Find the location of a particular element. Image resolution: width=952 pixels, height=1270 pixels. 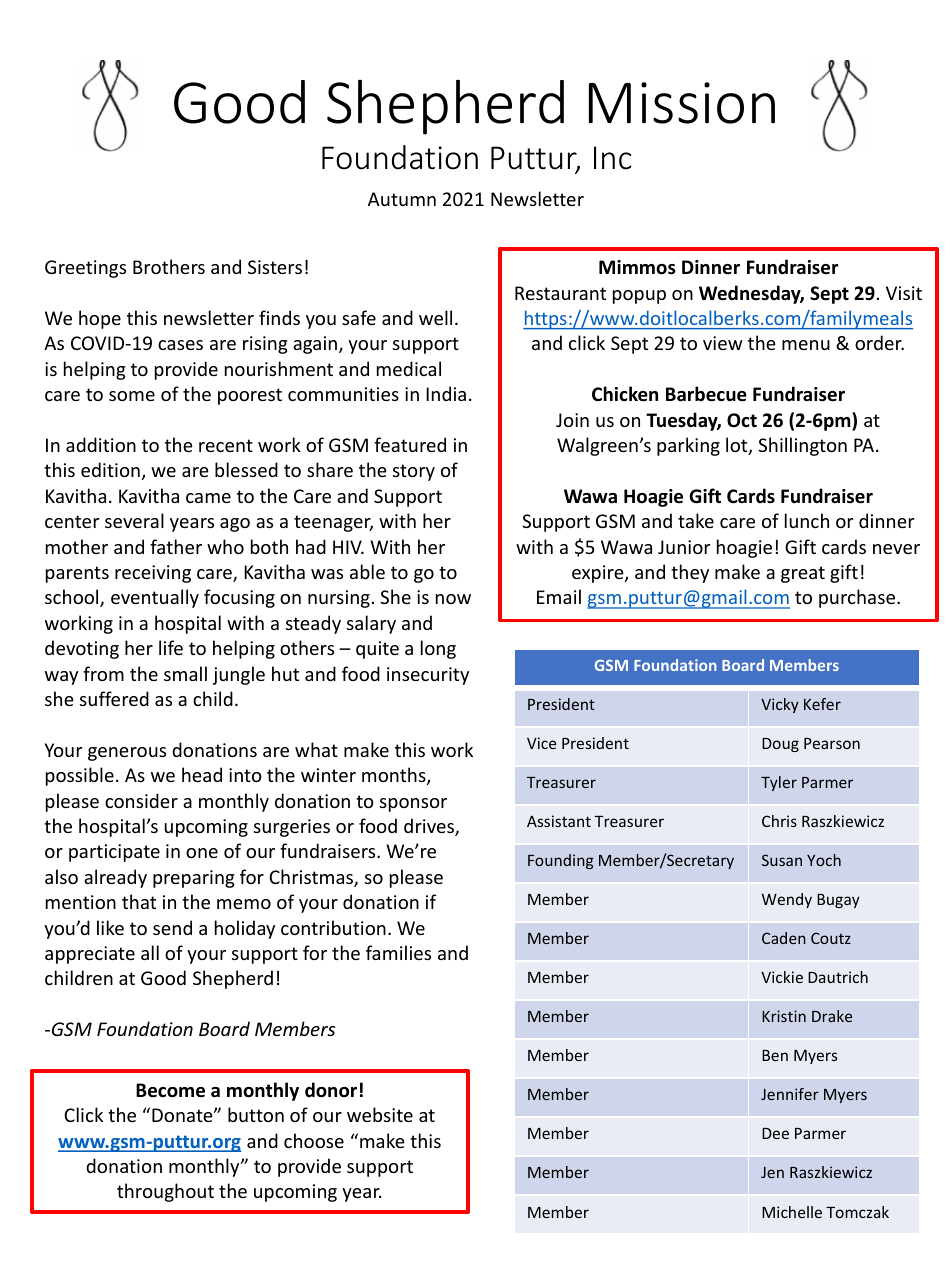

Autumn is located at coordinates (402, 199).
